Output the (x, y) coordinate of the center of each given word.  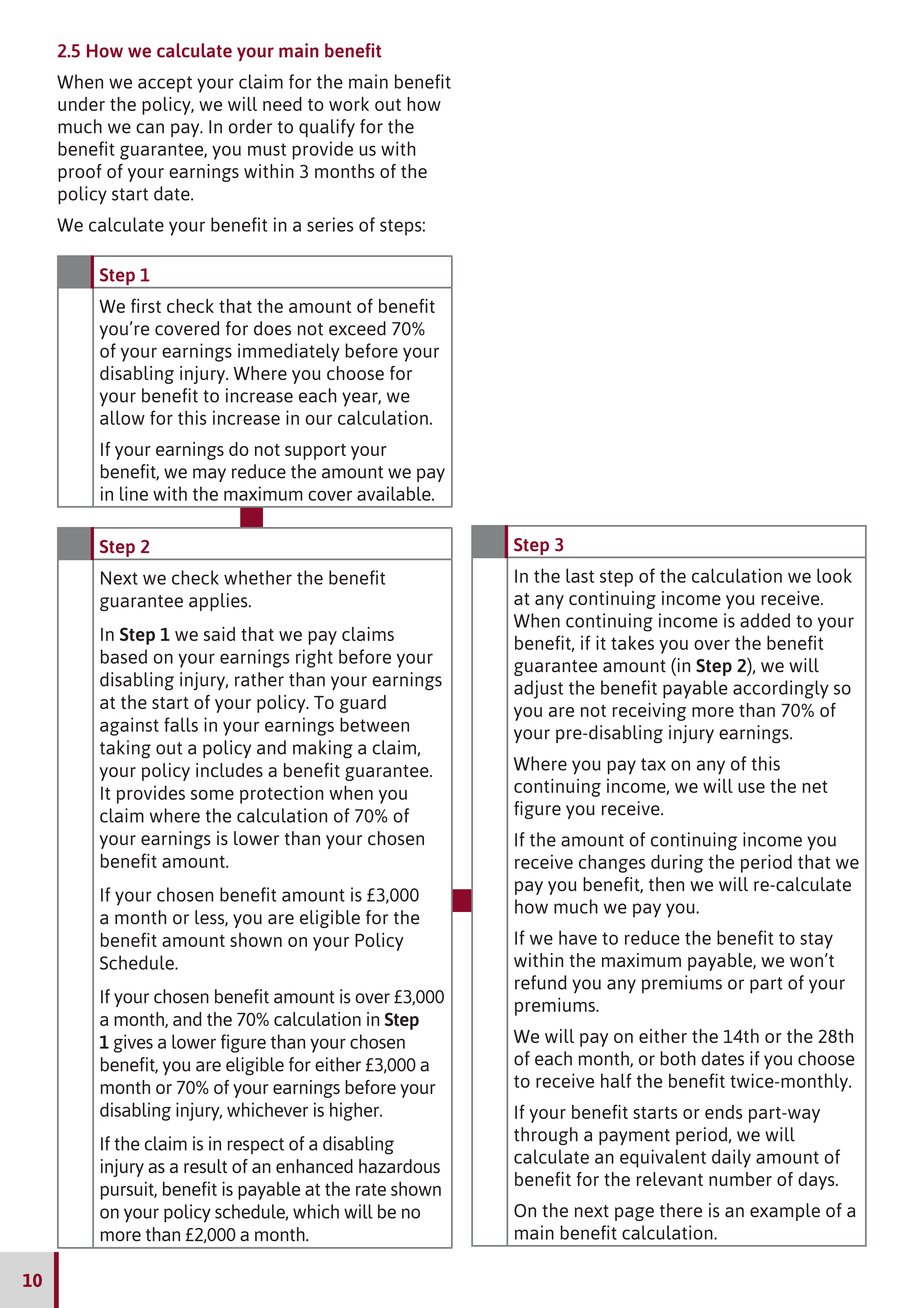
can (150, 128)
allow (122, 417)
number (740, 1179)
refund (541, 982)
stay (816, 940)
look (834, 575)
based (124, 656)
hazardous (399, 1166)
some (212, 795)
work (349, 104)
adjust (538, 689)
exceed (357, 328)
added (765, 620)
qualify (327, 128)
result (205, 1166)
